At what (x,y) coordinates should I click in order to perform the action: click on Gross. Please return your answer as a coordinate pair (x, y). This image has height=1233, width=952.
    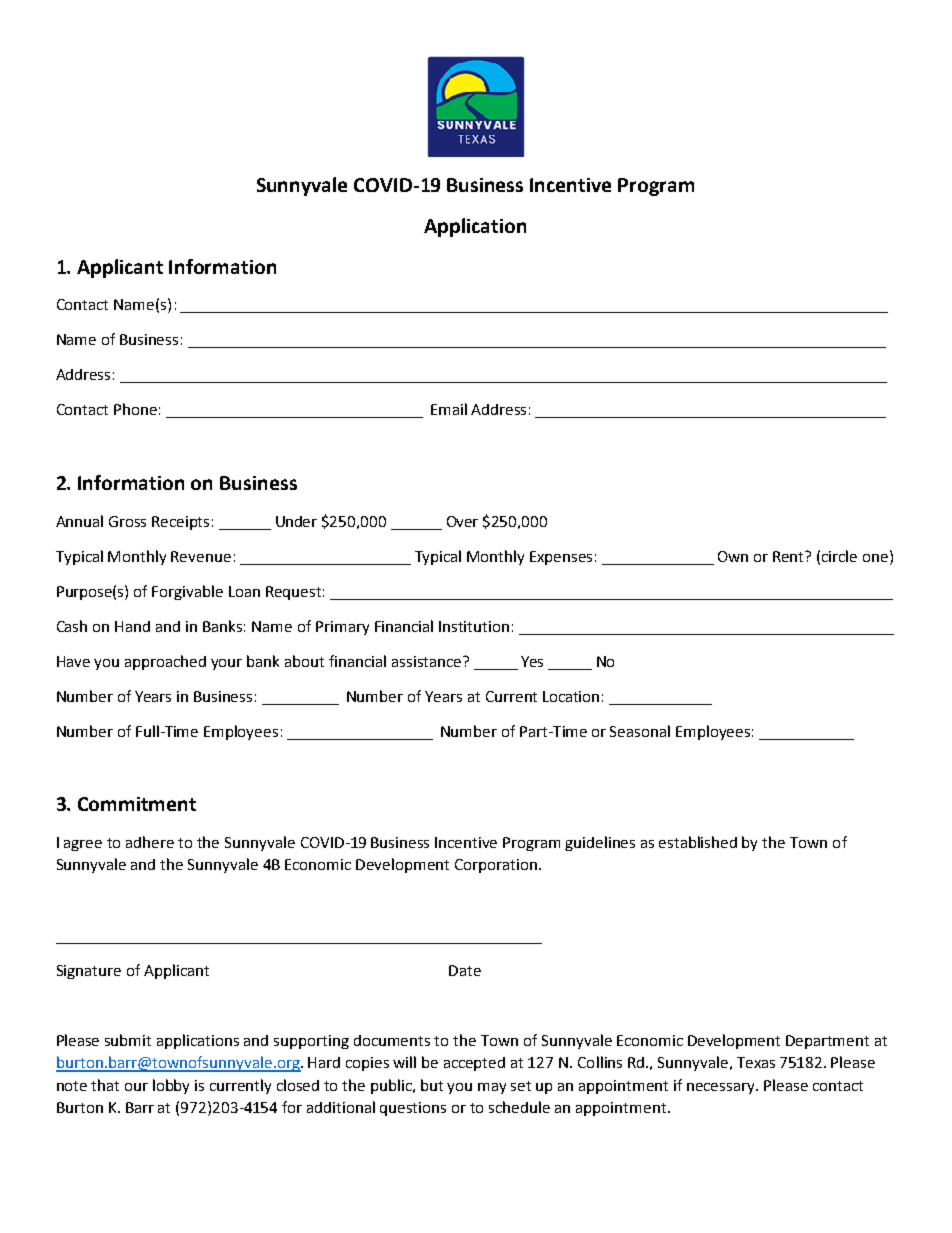
    Looking at the image, I should click on (127, 521).
